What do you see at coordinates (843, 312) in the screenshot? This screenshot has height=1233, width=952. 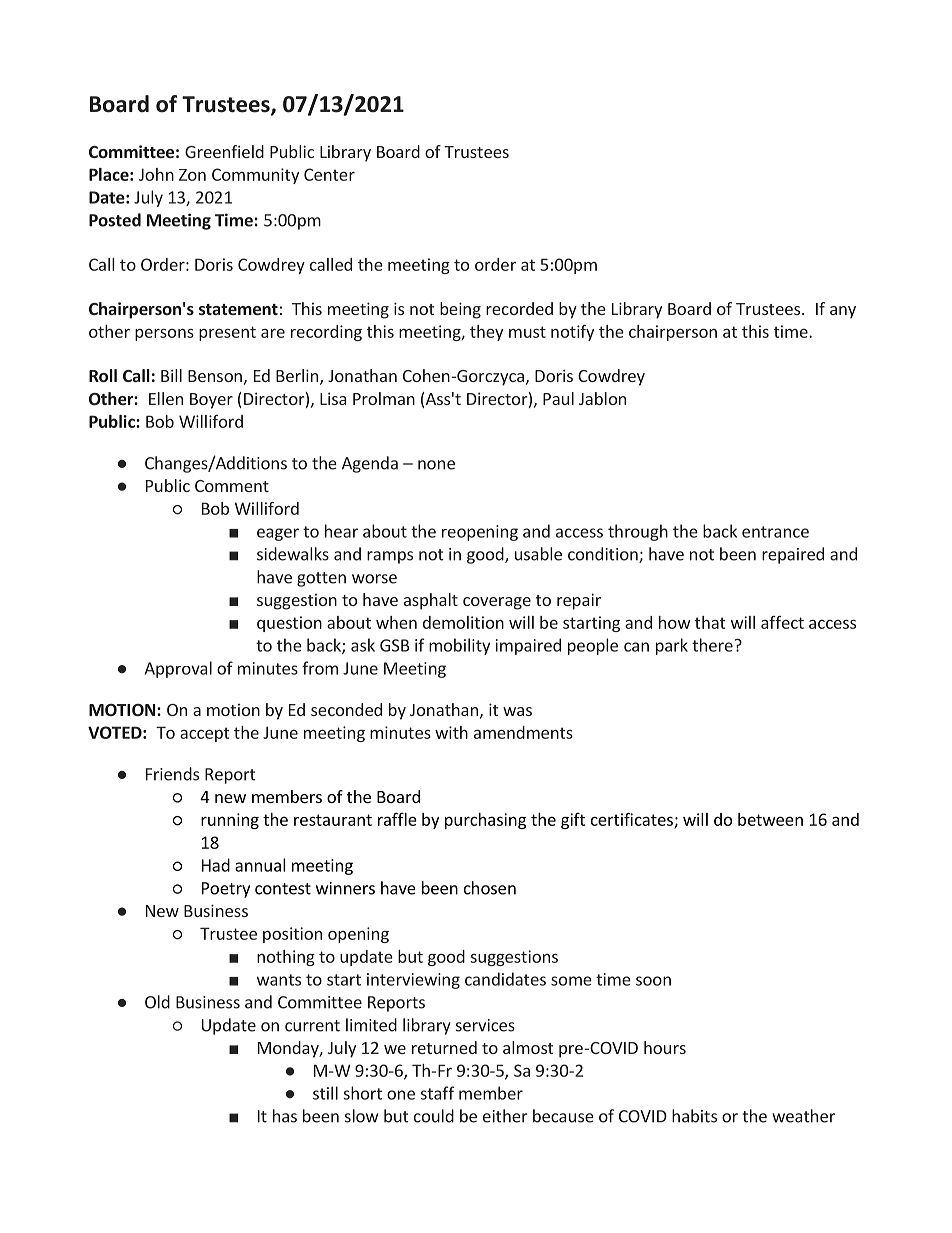 I see `any` at bounding box center [843, 312].
